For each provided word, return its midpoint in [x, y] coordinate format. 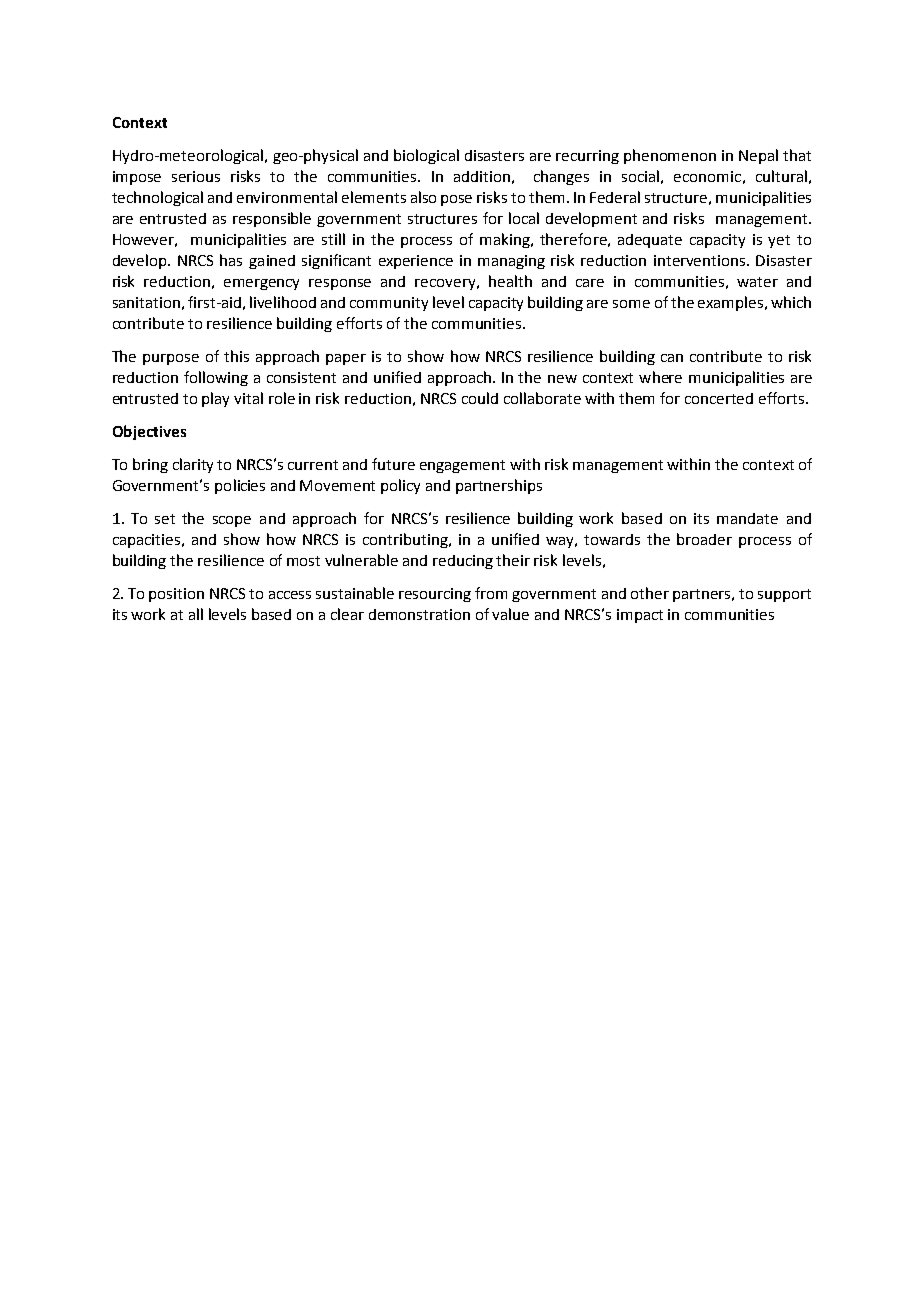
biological [426, 156]
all [196, 614]
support [784, 595]
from [491, 593]
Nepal [758, 156]
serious [196, 176]
